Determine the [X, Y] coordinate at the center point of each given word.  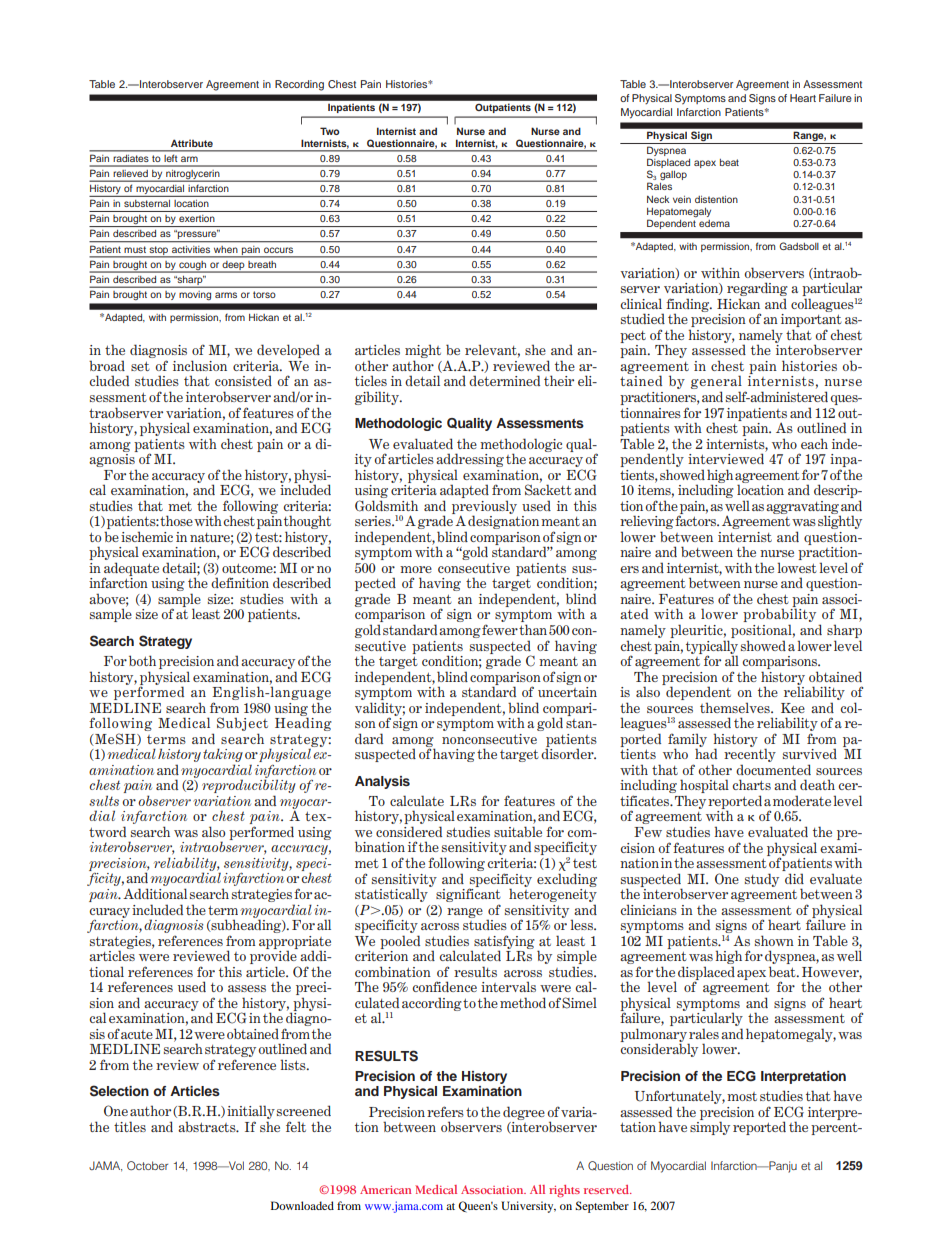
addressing [470, 461]
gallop [673, 175]
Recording [299, 85]
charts [751, 784]
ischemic [147, 536]
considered [409, 831]
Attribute [192, 143]
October [147, 1165]
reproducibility [249, 787]
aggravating [802, 508]
